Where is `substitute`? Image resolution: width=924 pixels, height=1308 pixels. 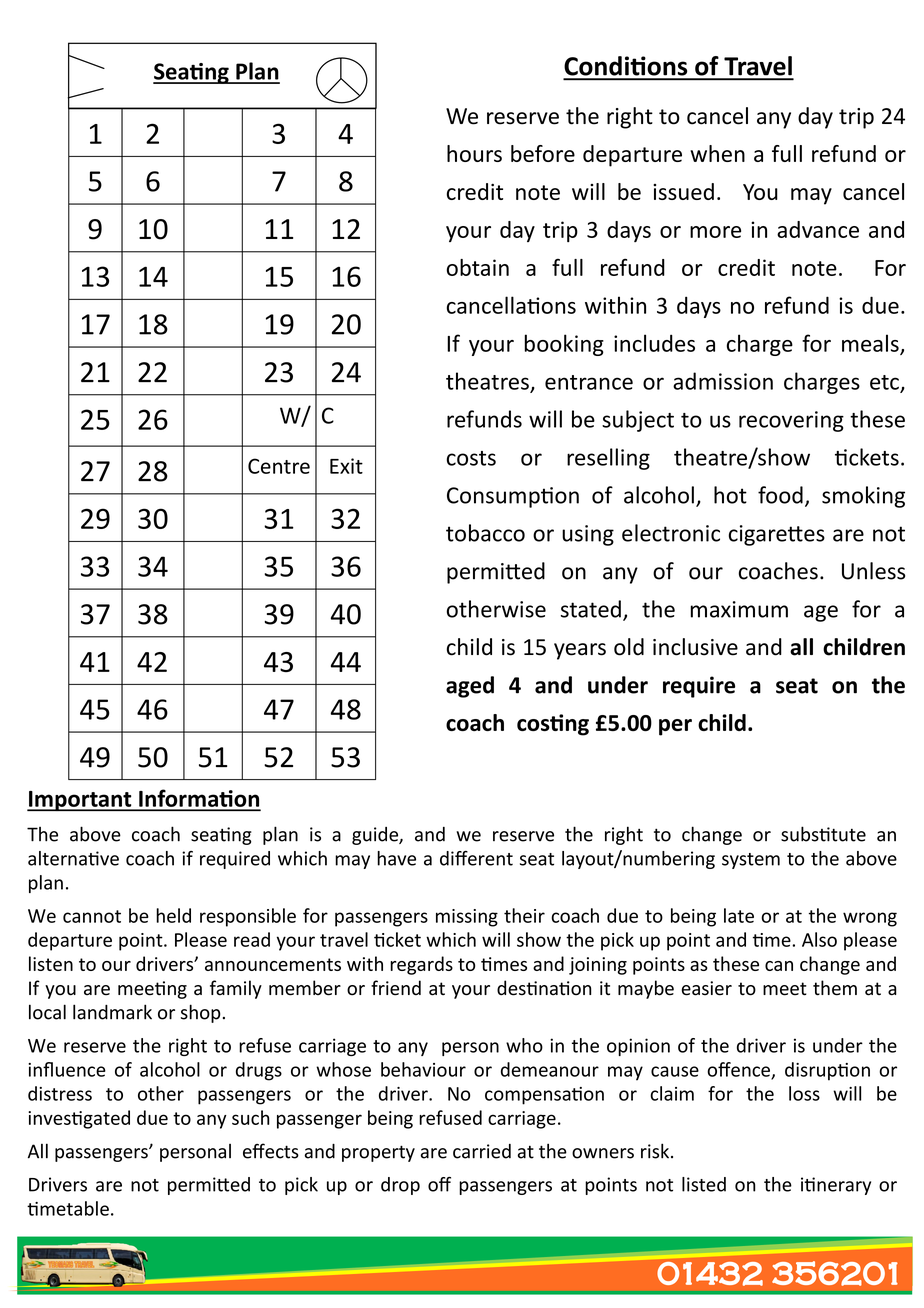
substitute is located at coordinates (823, 834).
